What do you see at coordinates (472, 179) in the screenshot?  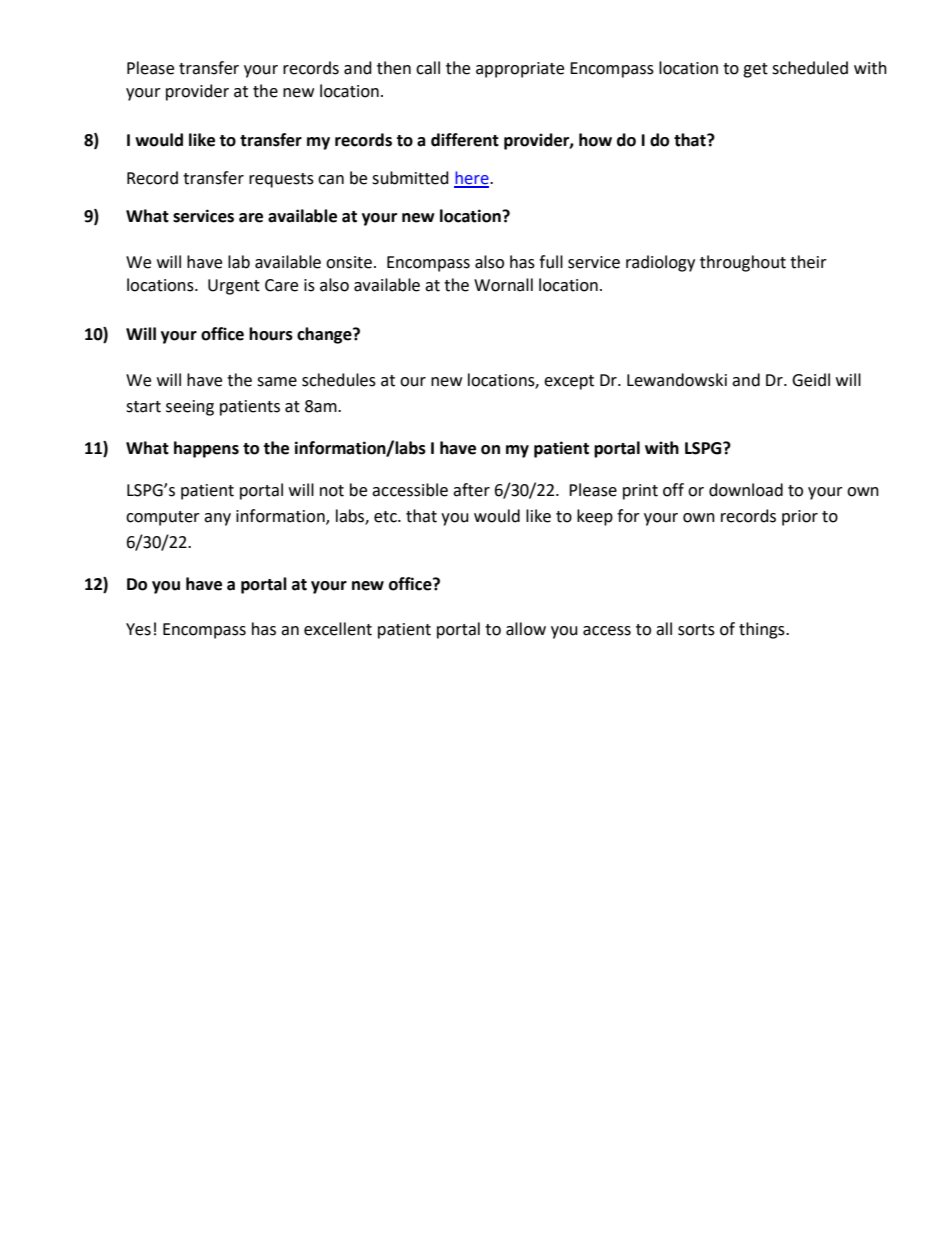 I see `here` at bounding box center [472, 179].
